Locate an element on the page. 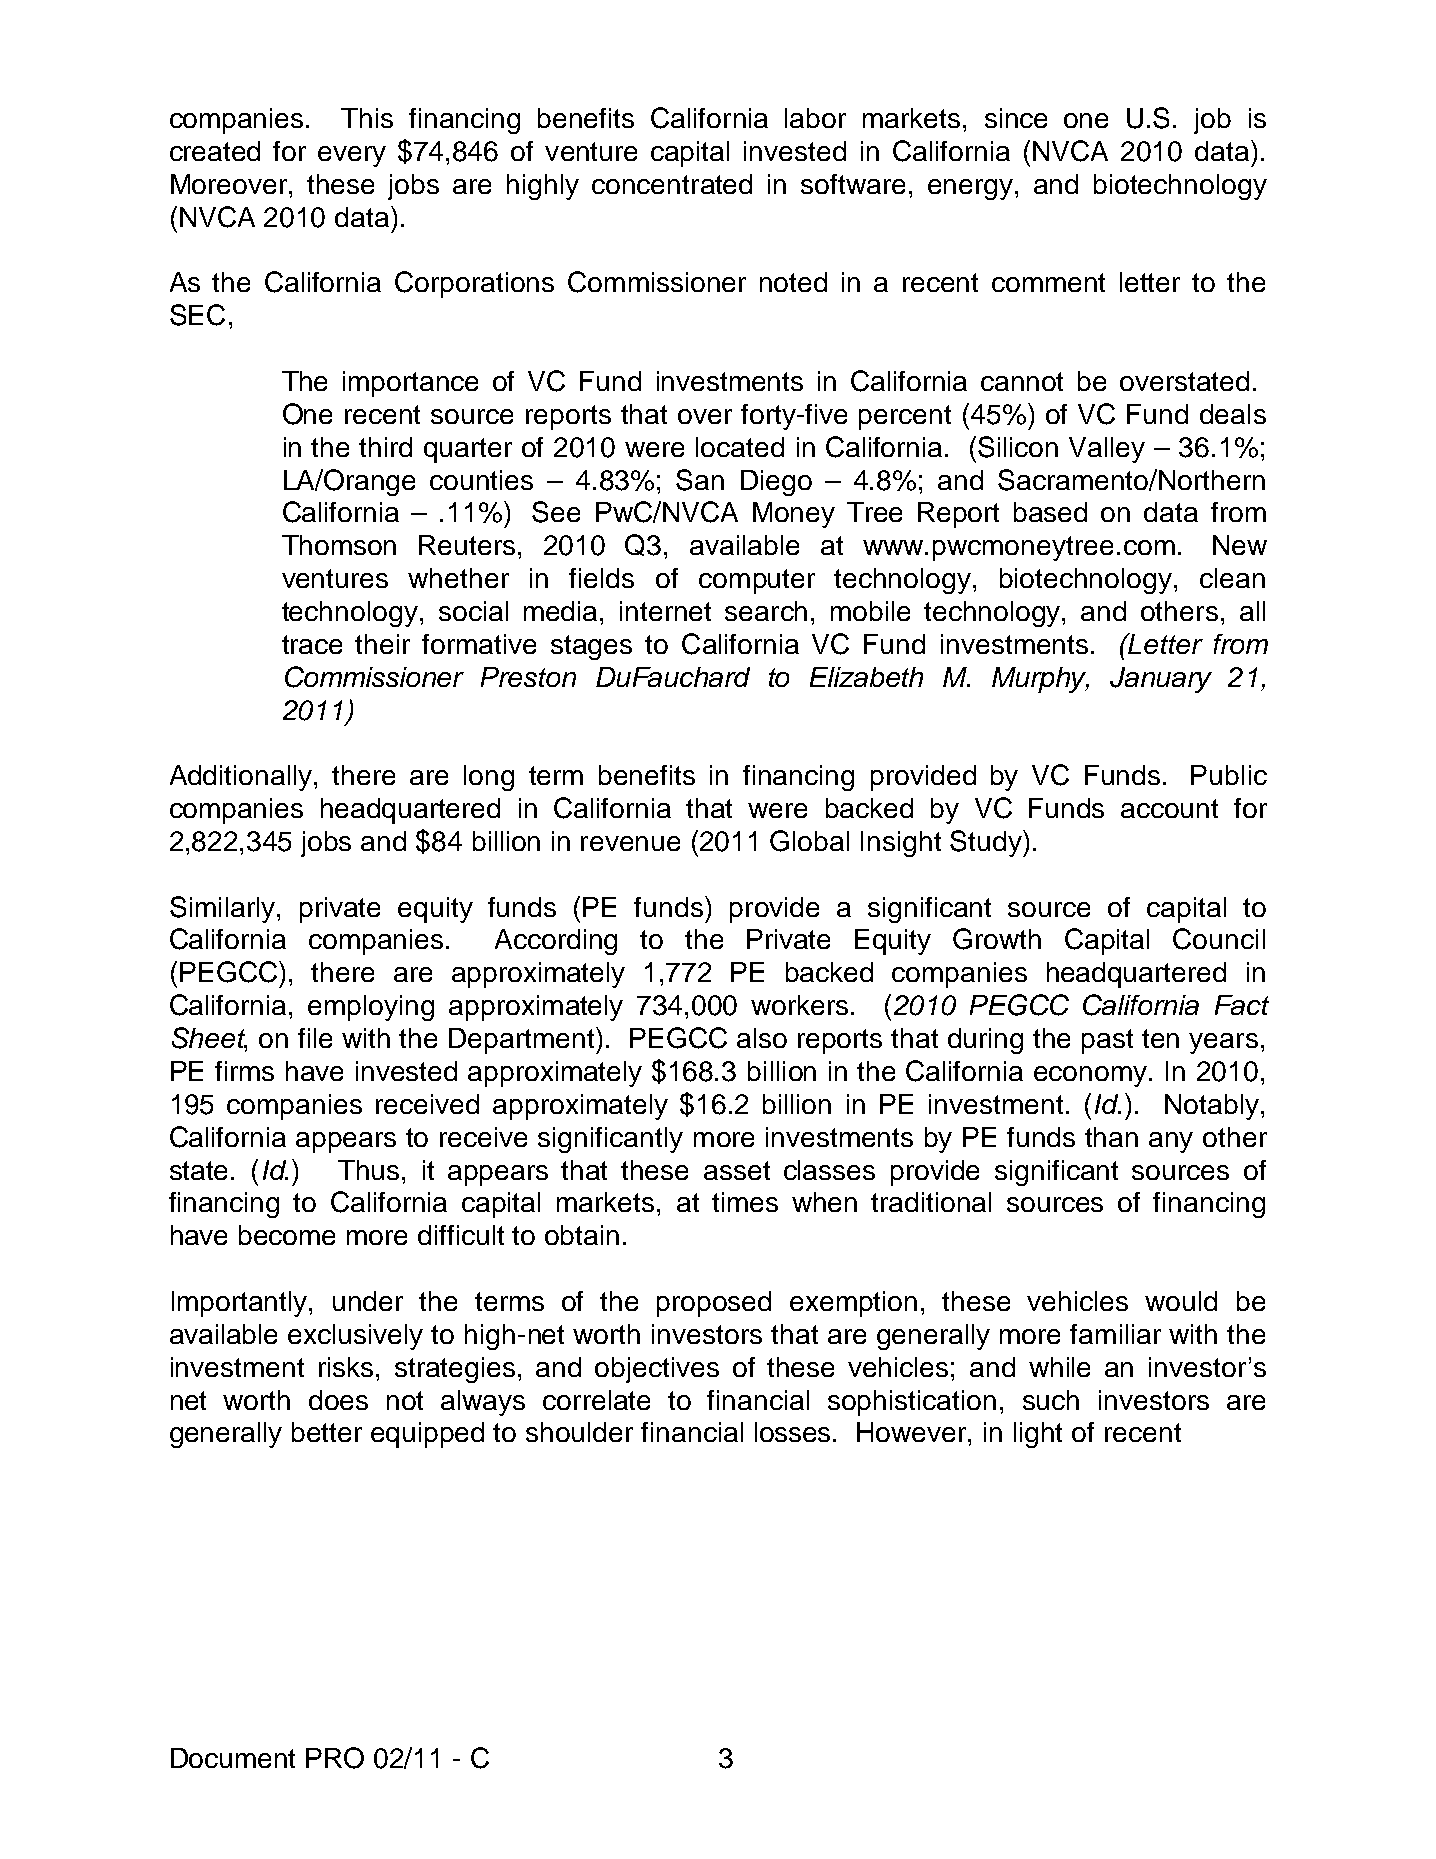 The image size is (1436, 1859). Thus is located at coordinates (368, 1170).
